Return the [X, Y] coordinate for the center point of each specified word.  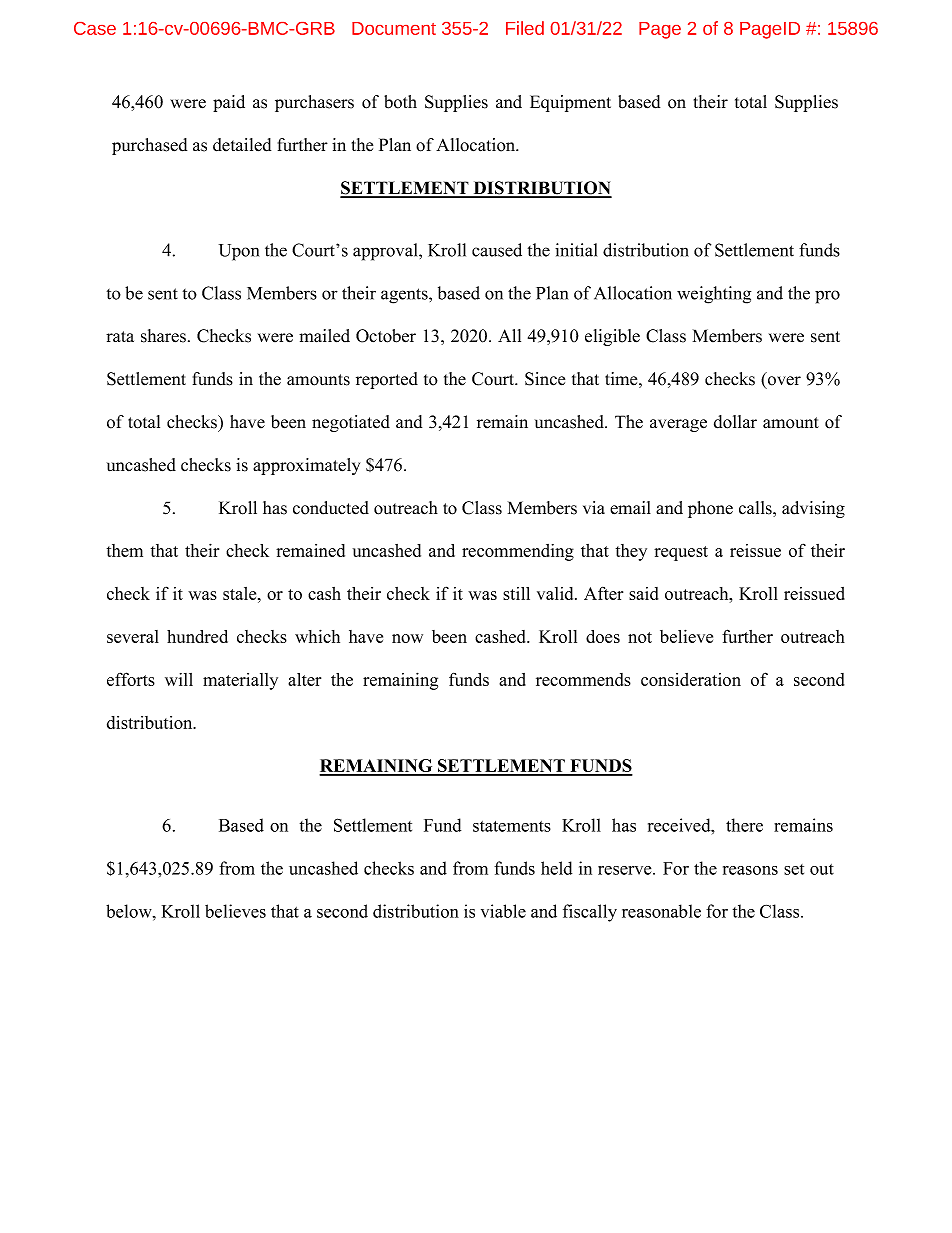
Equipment [570, 103]
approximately [306, 466]
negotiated [351, 423]
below [130, 911]
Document [394, 28]
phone [710, 509]
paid [229, 103]
